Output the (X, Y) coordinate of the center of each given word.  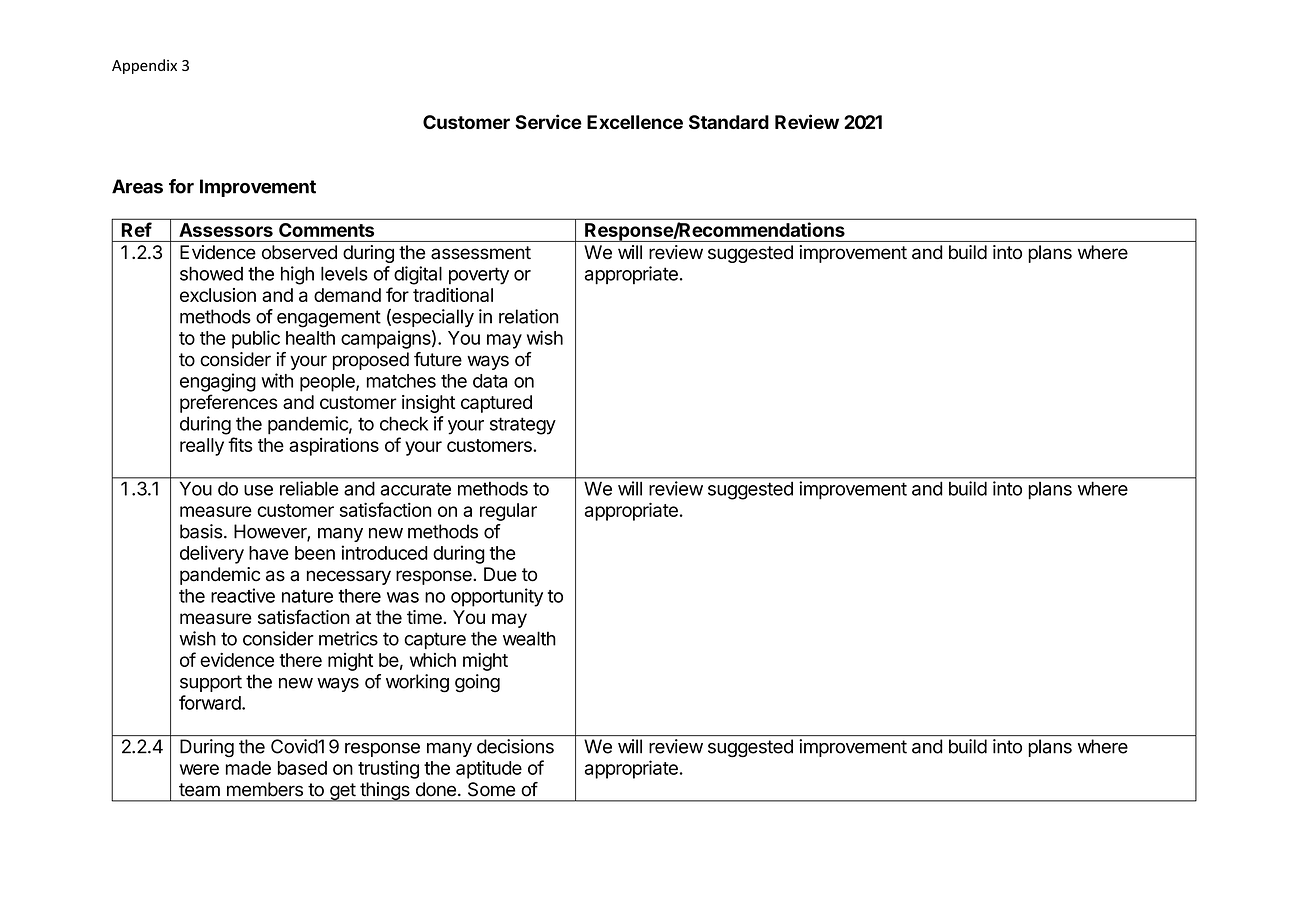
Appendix (144, 66)
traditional (453, 295)
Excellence (635, 122)
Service (548, 121)
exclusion (218, 295)
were (199, 769)
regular (508, 512)
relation (528, 316)
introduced (385, 552)
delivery (212, 554)
